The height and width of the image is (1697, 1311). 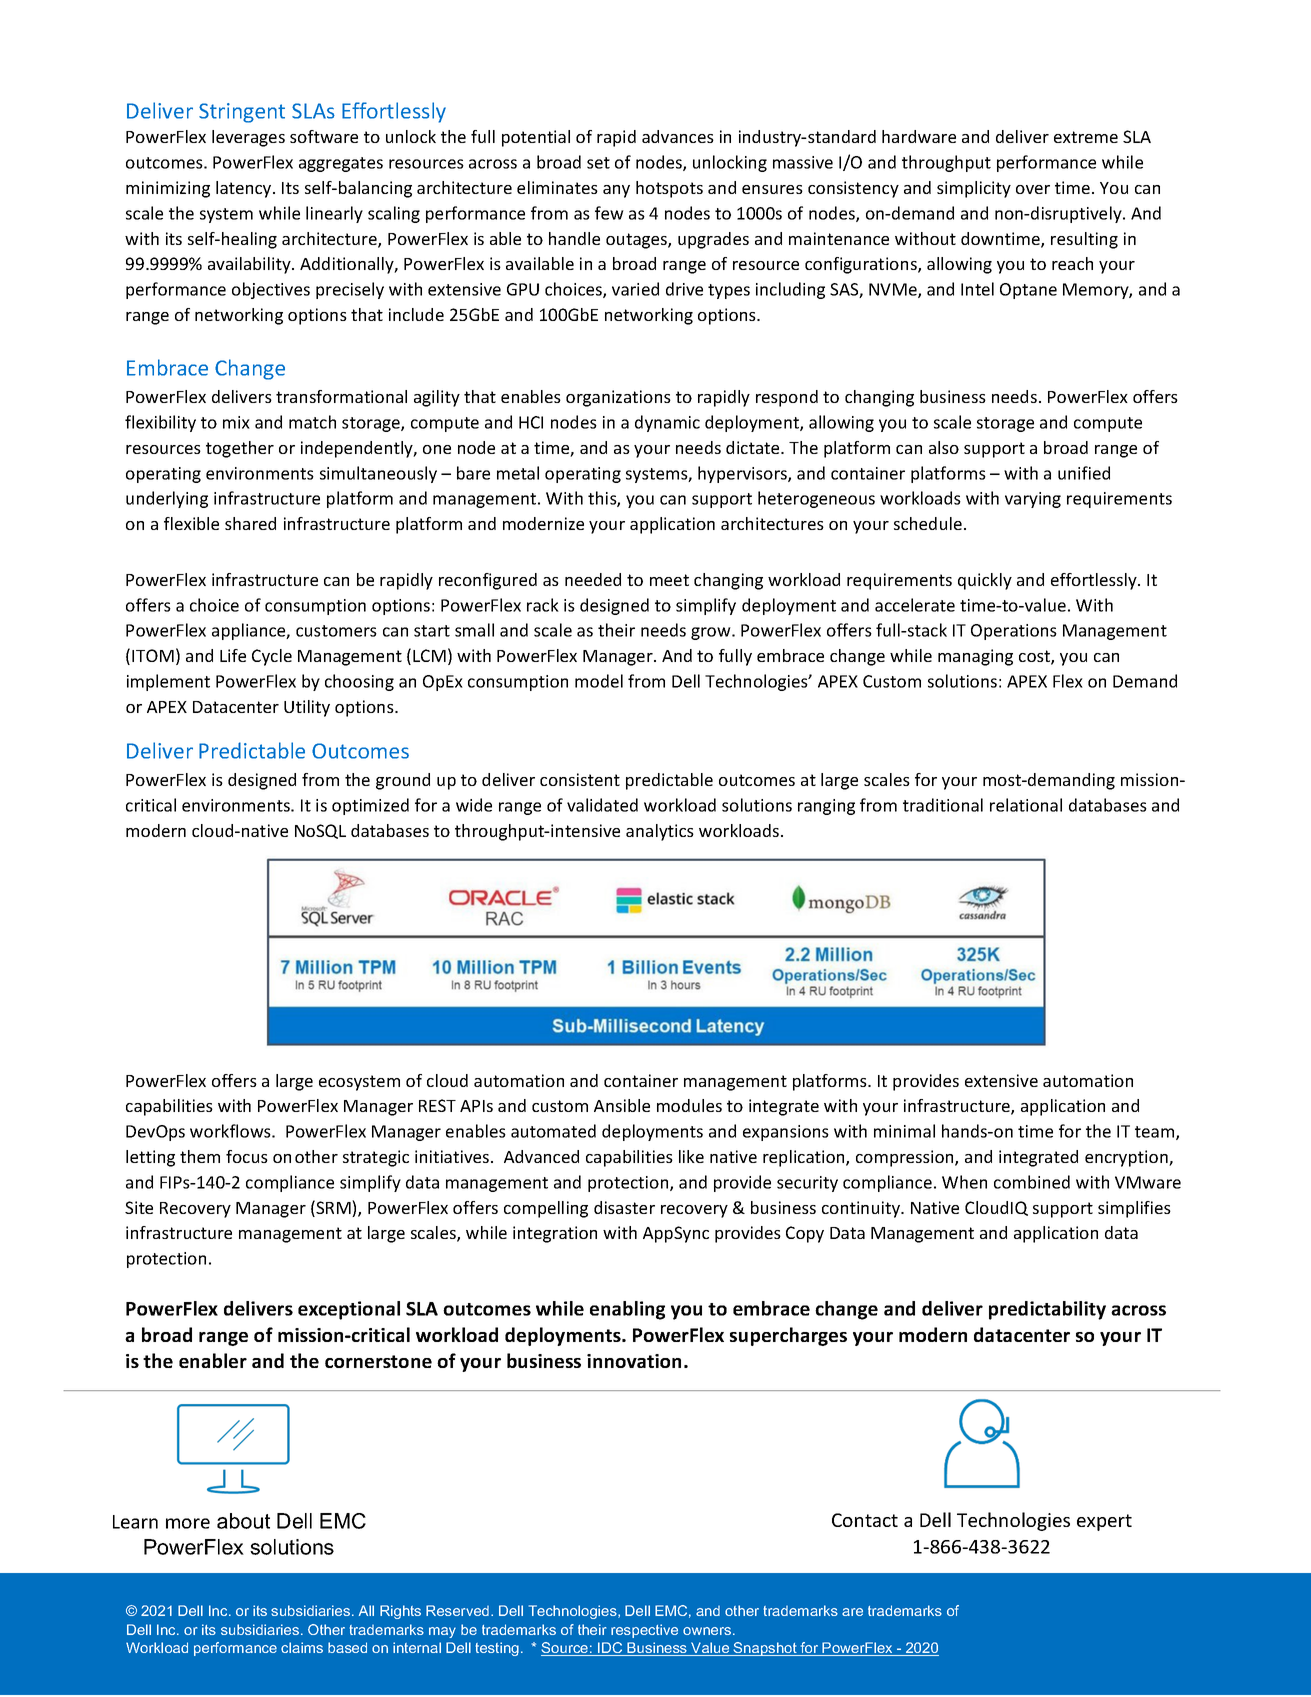 What do you see at coordinates (248, 138) in the image?
I see `leverages` at bounding box center [248, 138].
